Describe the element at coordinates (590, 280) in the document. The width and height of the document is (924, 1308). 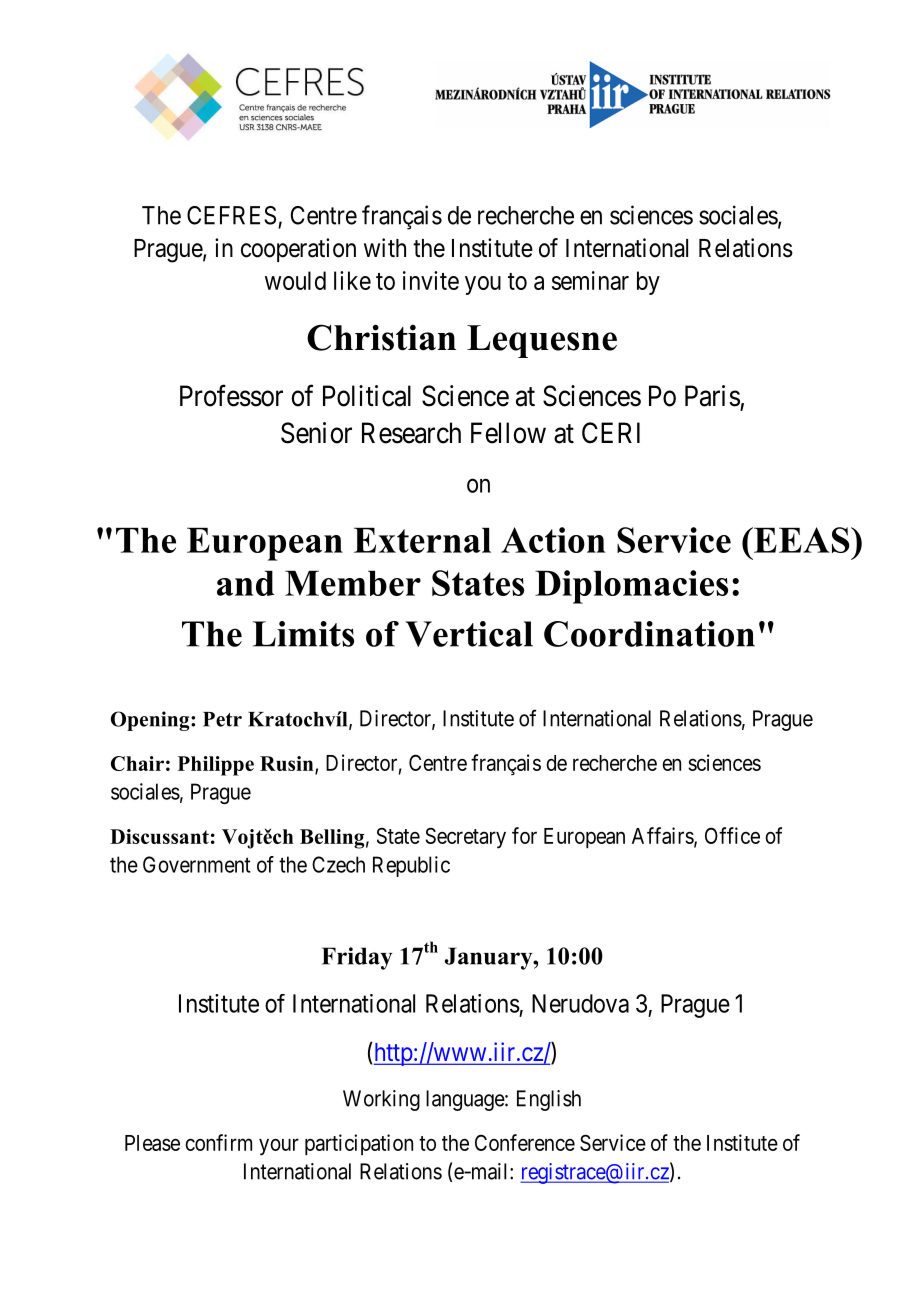
I see `seminar` at that location.
